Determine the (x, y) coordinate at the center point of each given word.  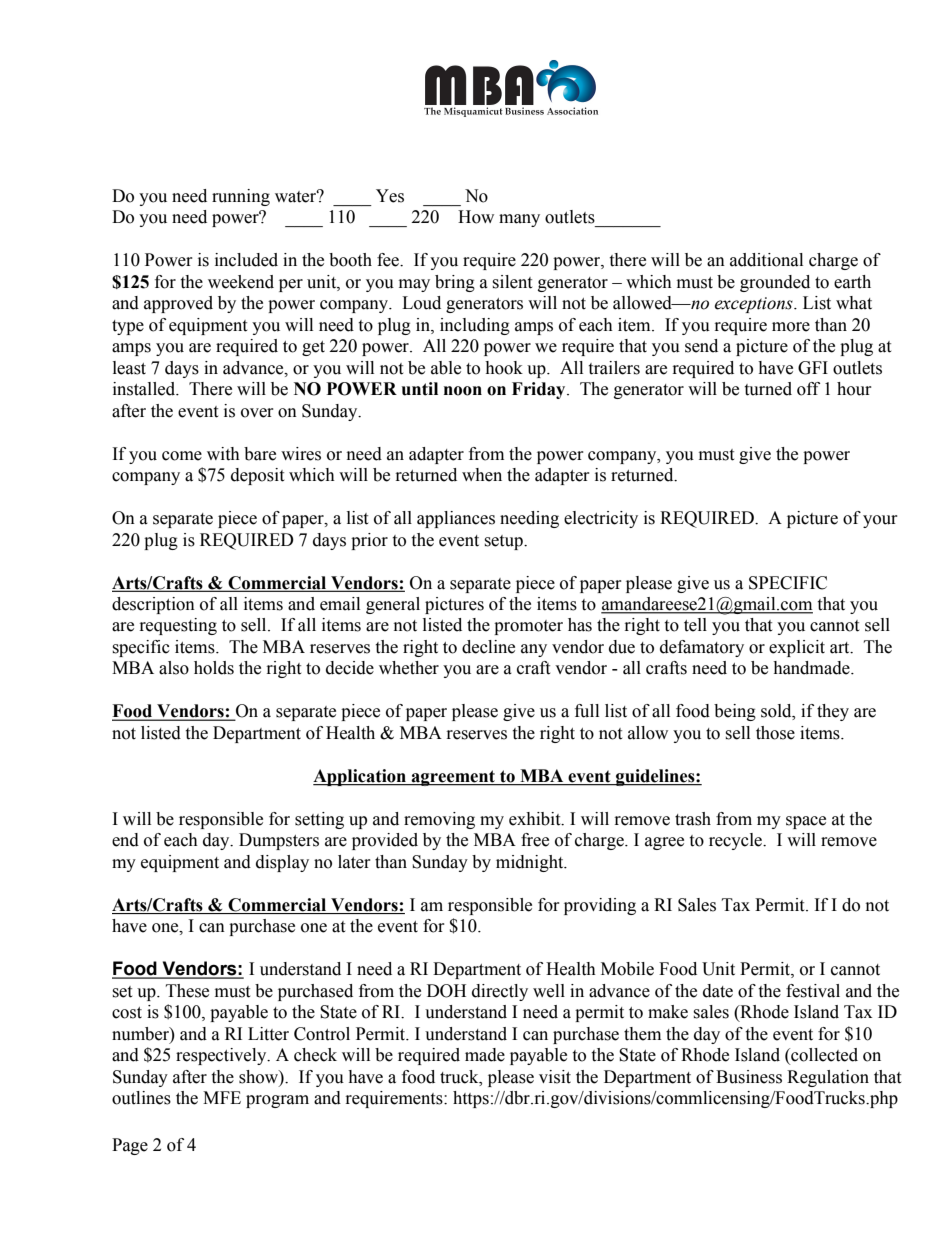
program (277, 1101)
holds (214, 668)
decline (488, 647)
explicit (797, 648)
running (241, 197)
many (519, 220)
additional (766, 260)
